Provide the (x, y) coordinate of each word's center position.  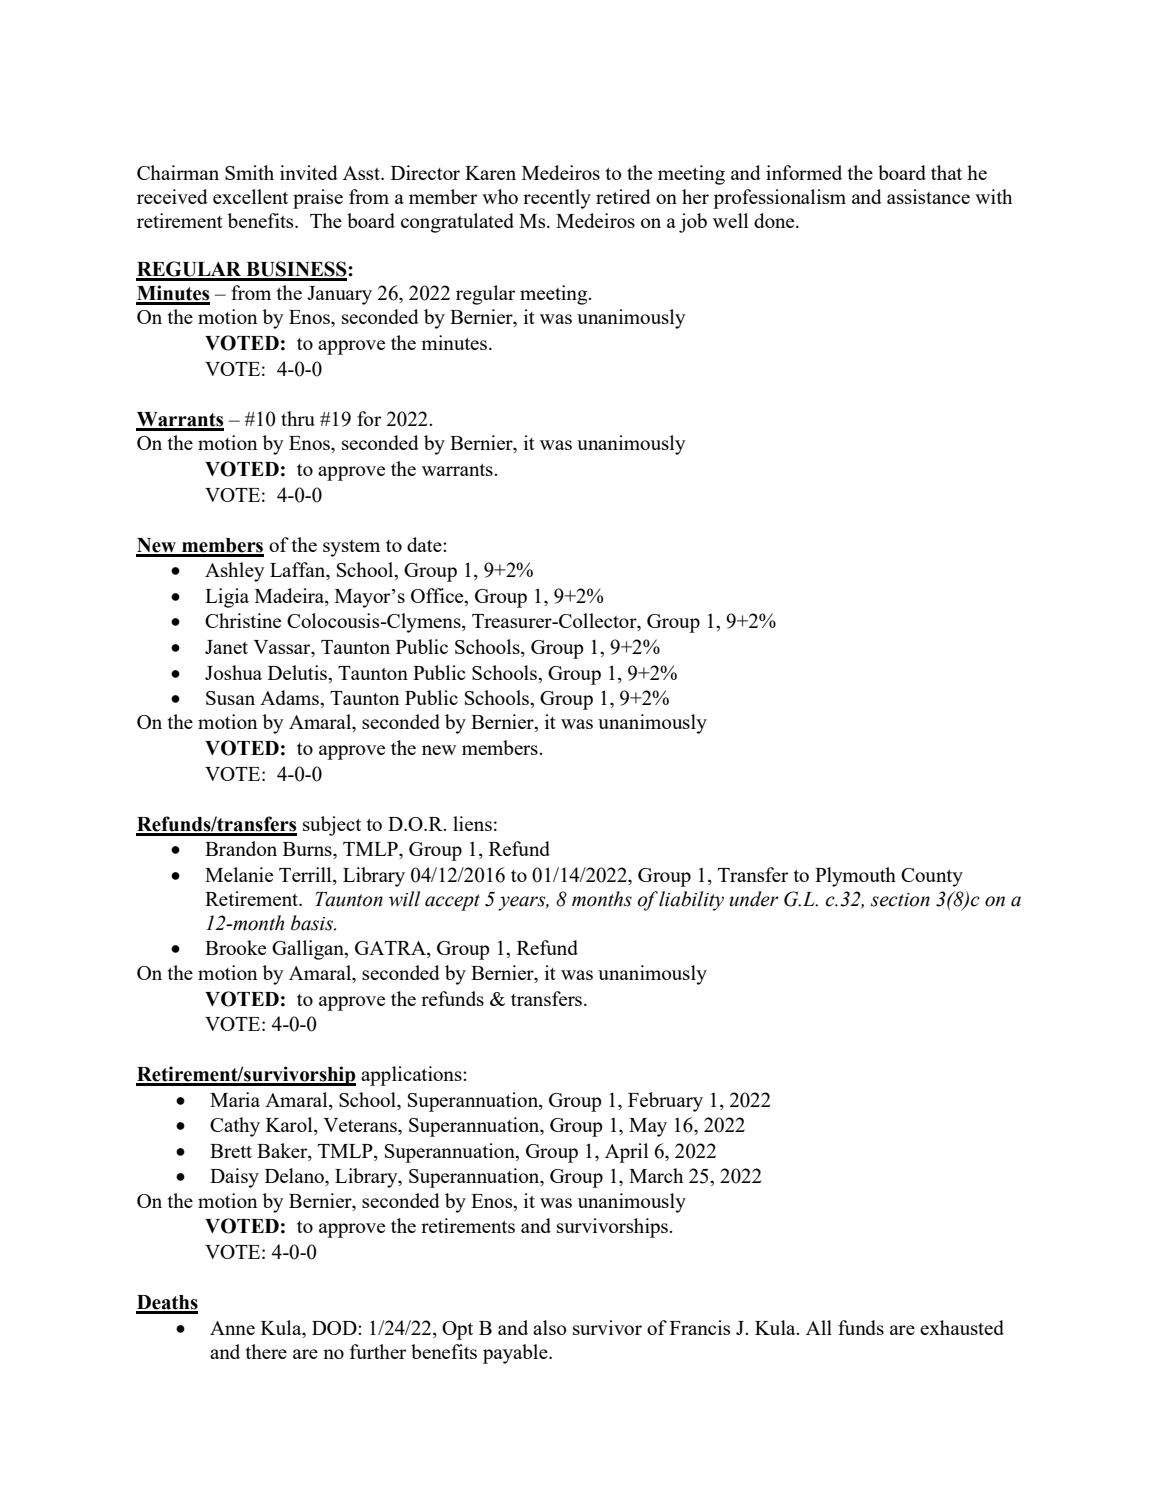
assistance (928, 196)
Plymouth (855, 877)
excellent (250, 196)
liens (472, 823)
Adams (290, 697)
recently (557, 199)
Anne (232, 1328)
